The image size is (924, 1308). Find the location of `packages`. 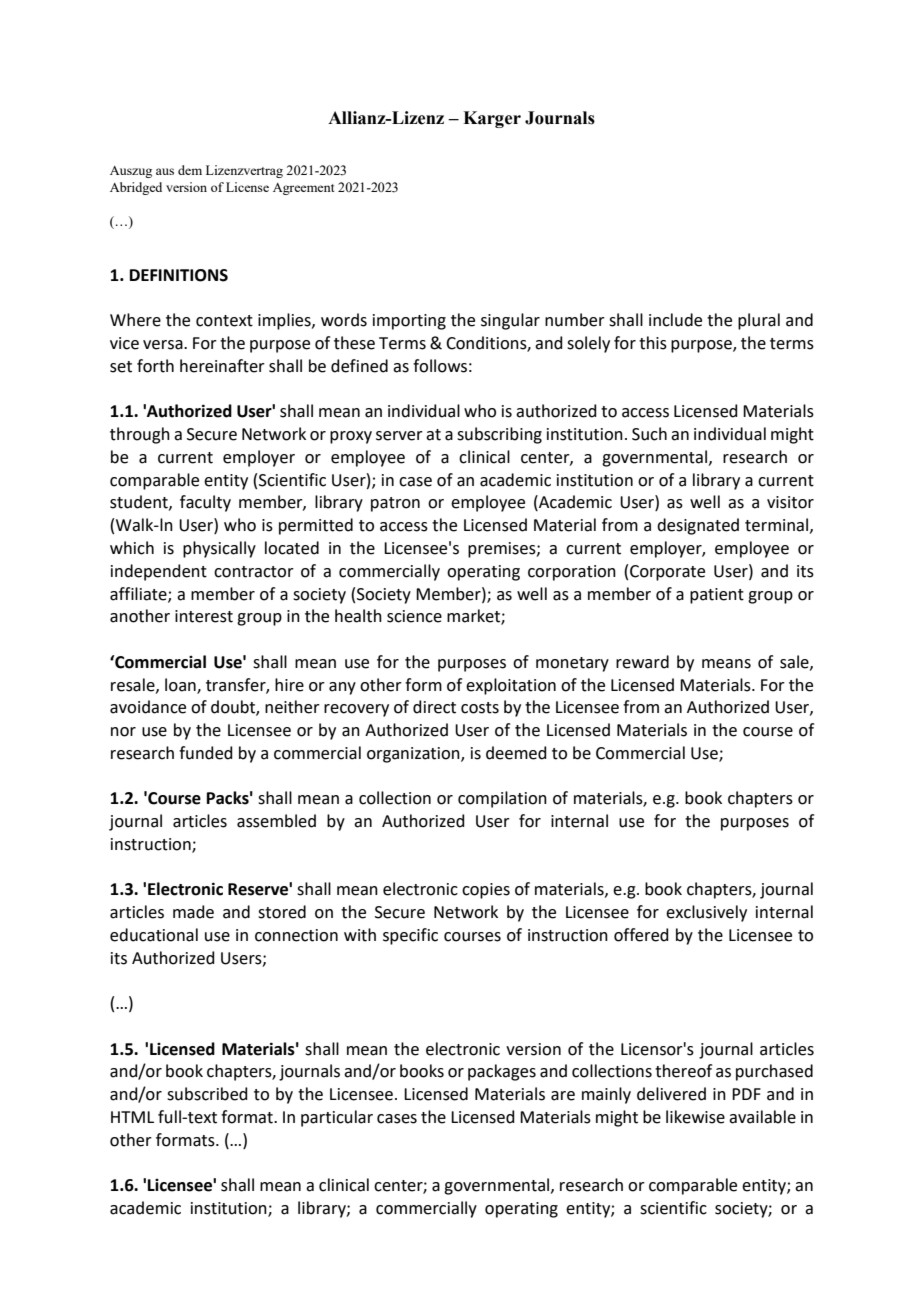

packages is located at coordinates (502, 1072).
